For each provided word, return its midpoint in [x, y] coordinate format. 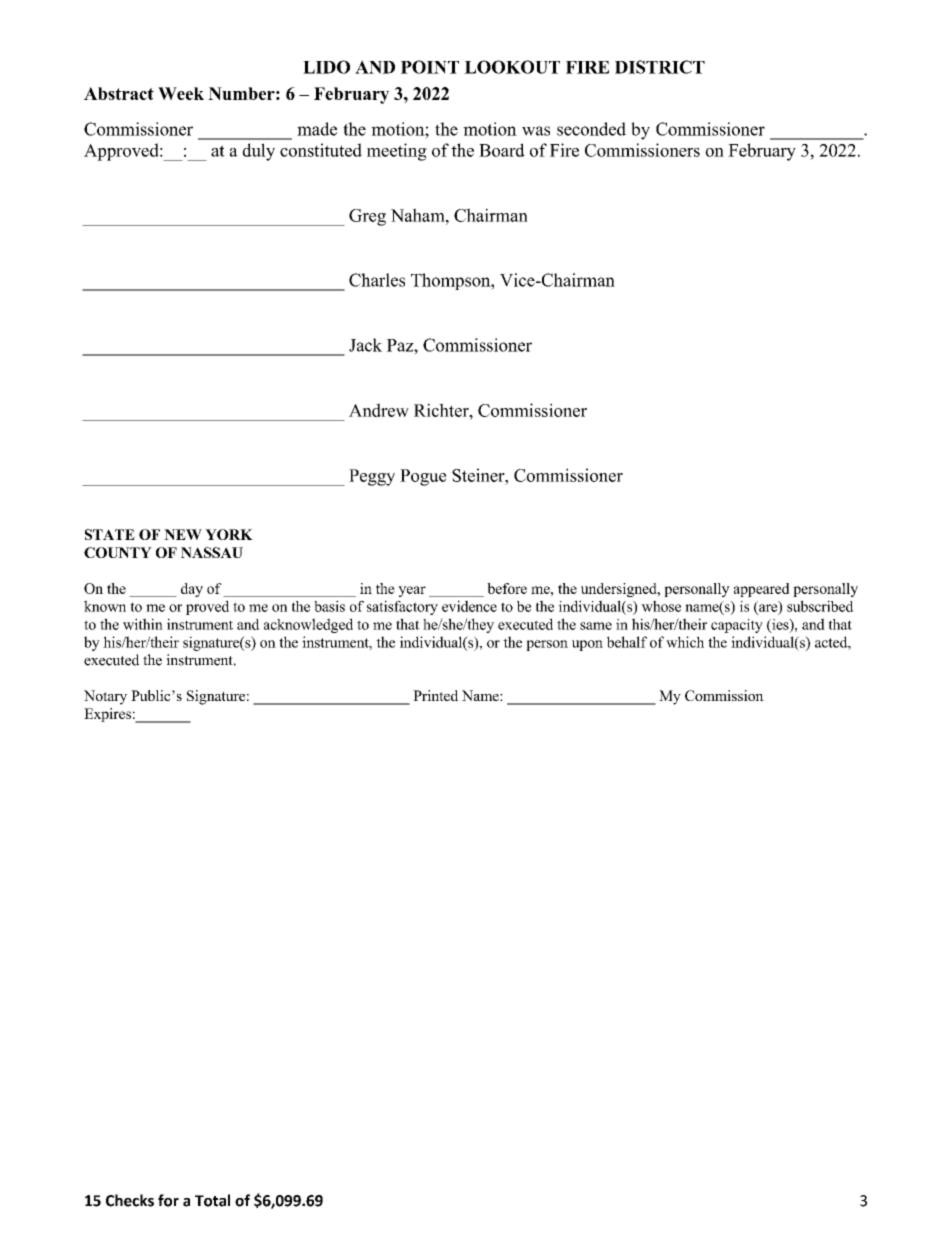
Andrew [379, 410]
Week [181, 93]
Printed [435, 695]
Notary [105, 697]
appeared [762, 590]
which [685, 642]
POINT [430, 67]
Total [212, 1200]
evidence [469, 606]
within [143, 624]
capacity [737, 626]
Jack [365, 345]
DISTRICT [660, 67]
